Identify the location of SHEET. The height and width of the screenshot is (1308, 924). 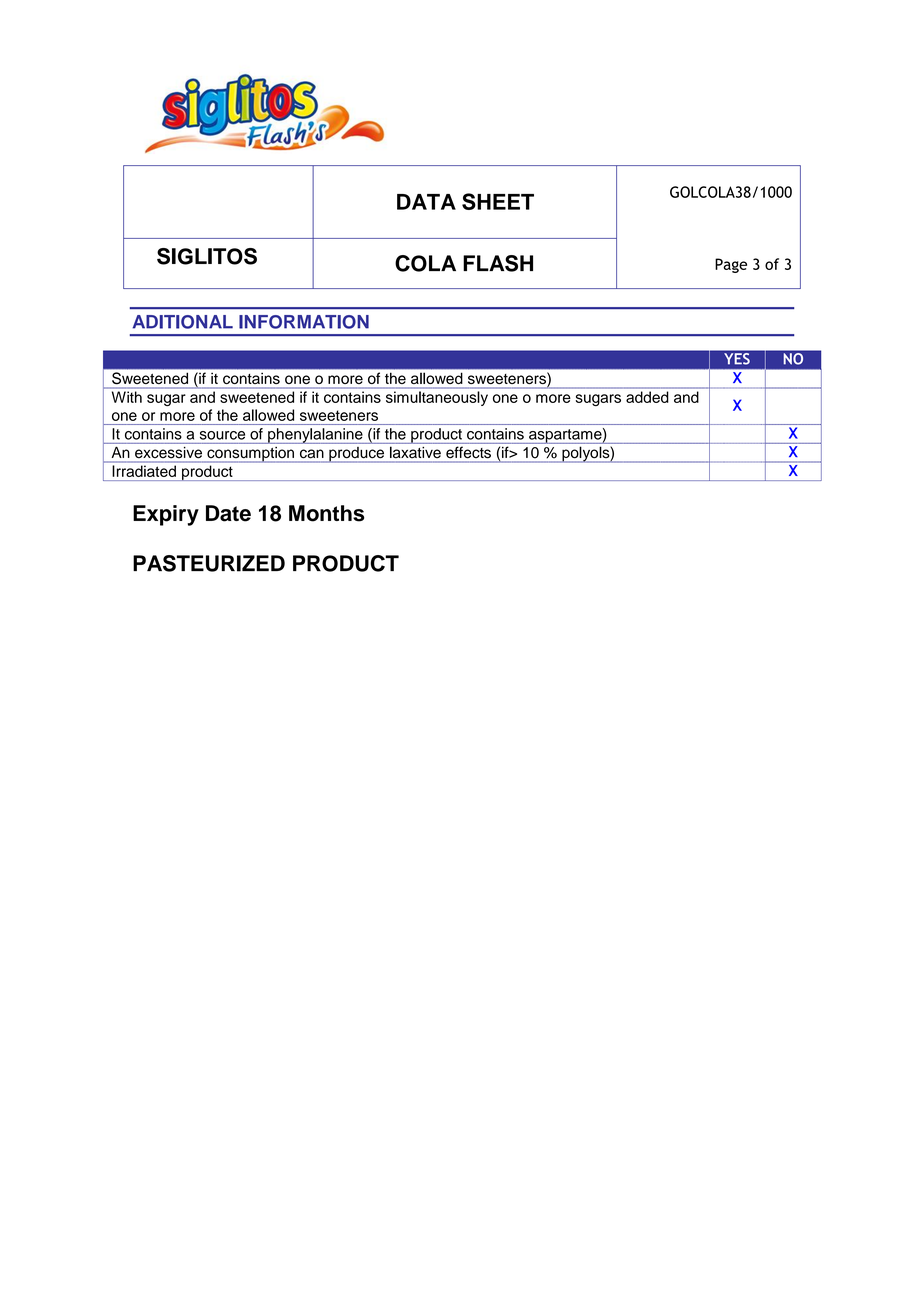
(498, 201).
